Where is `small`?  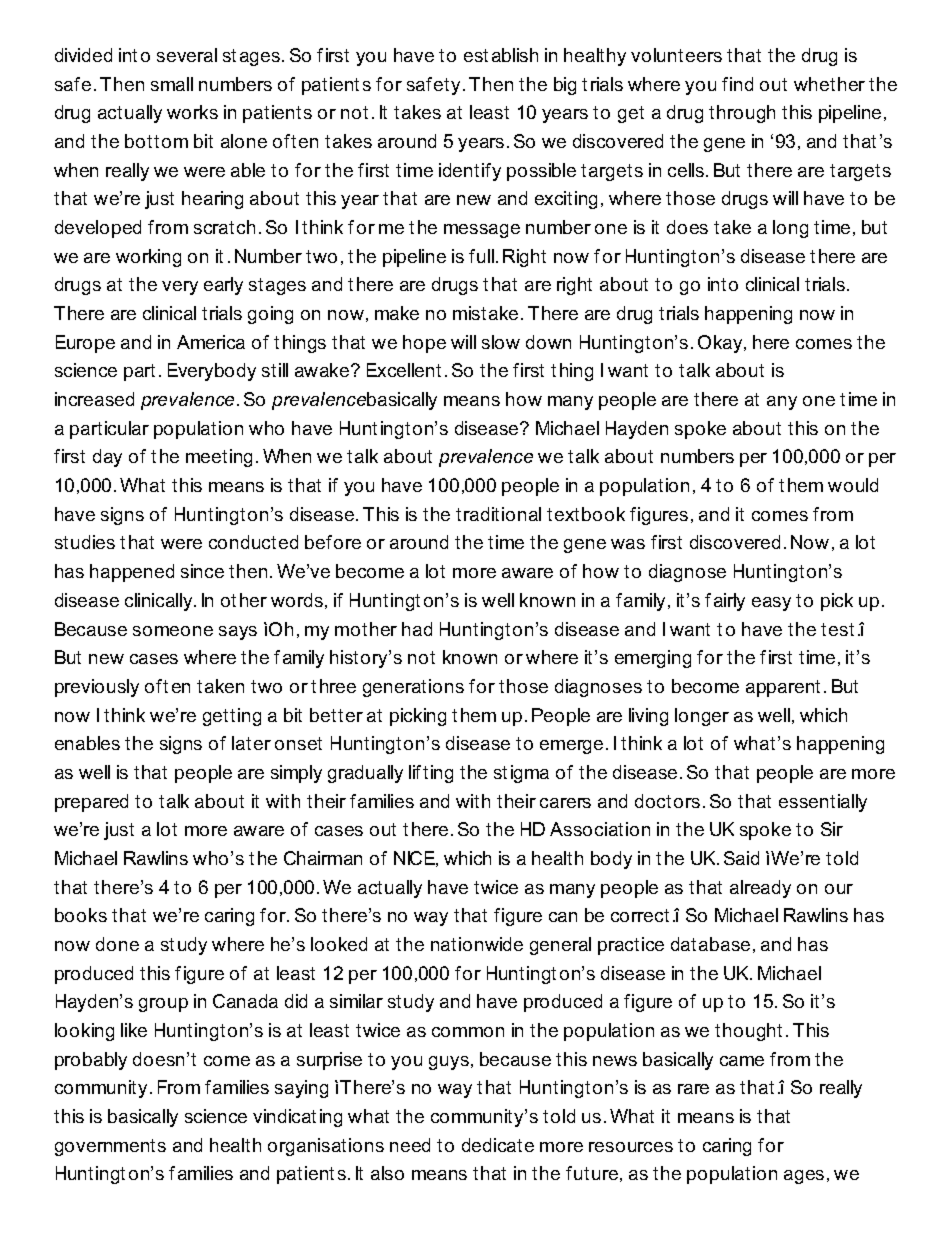
small is located at coordinates (172, 84).
